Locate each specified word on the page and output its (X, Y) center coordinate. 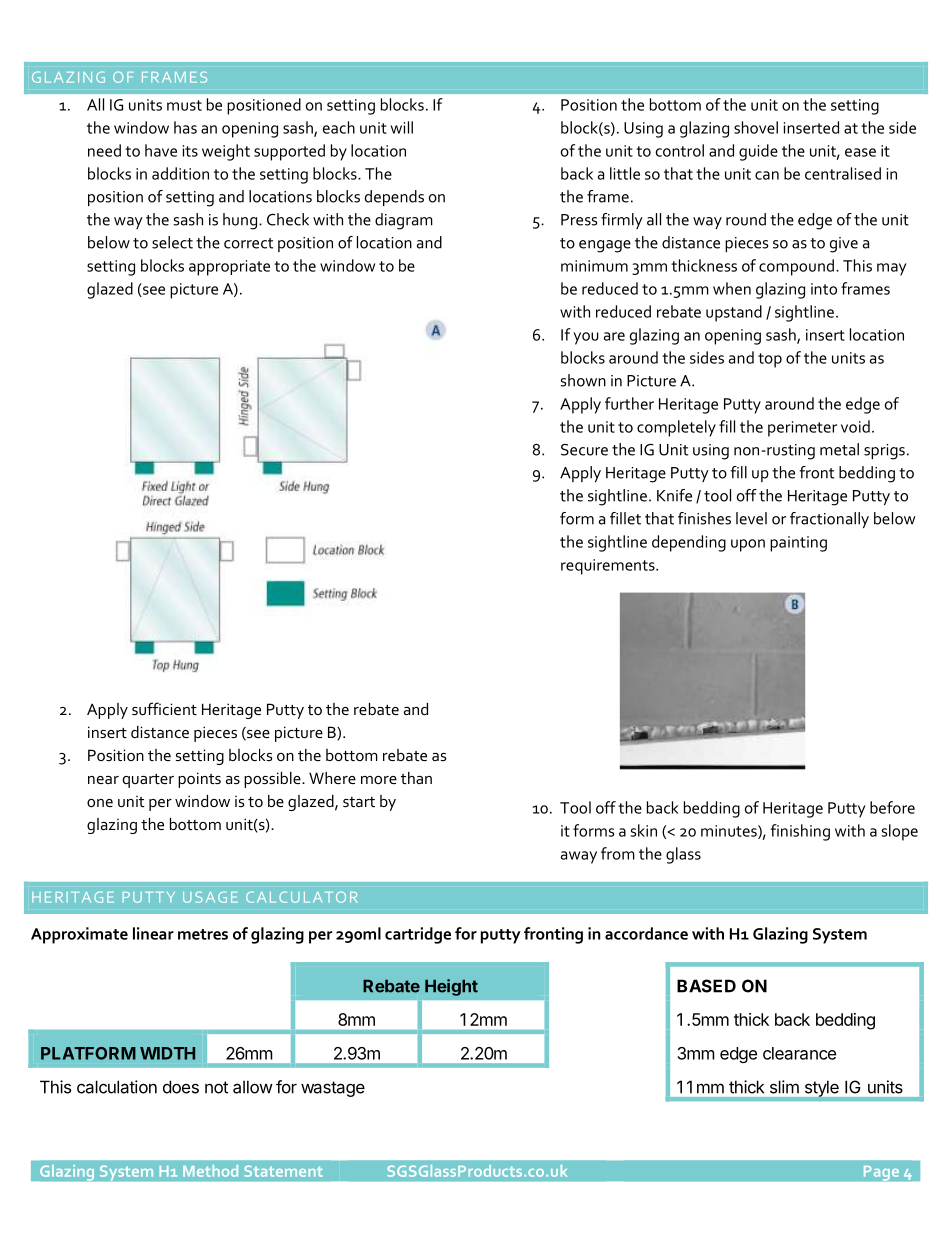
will (402, 127)
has (185, 127)
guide (758, 152)
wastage (333, 1089)
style (822, 1089)
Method (210, 1171)
